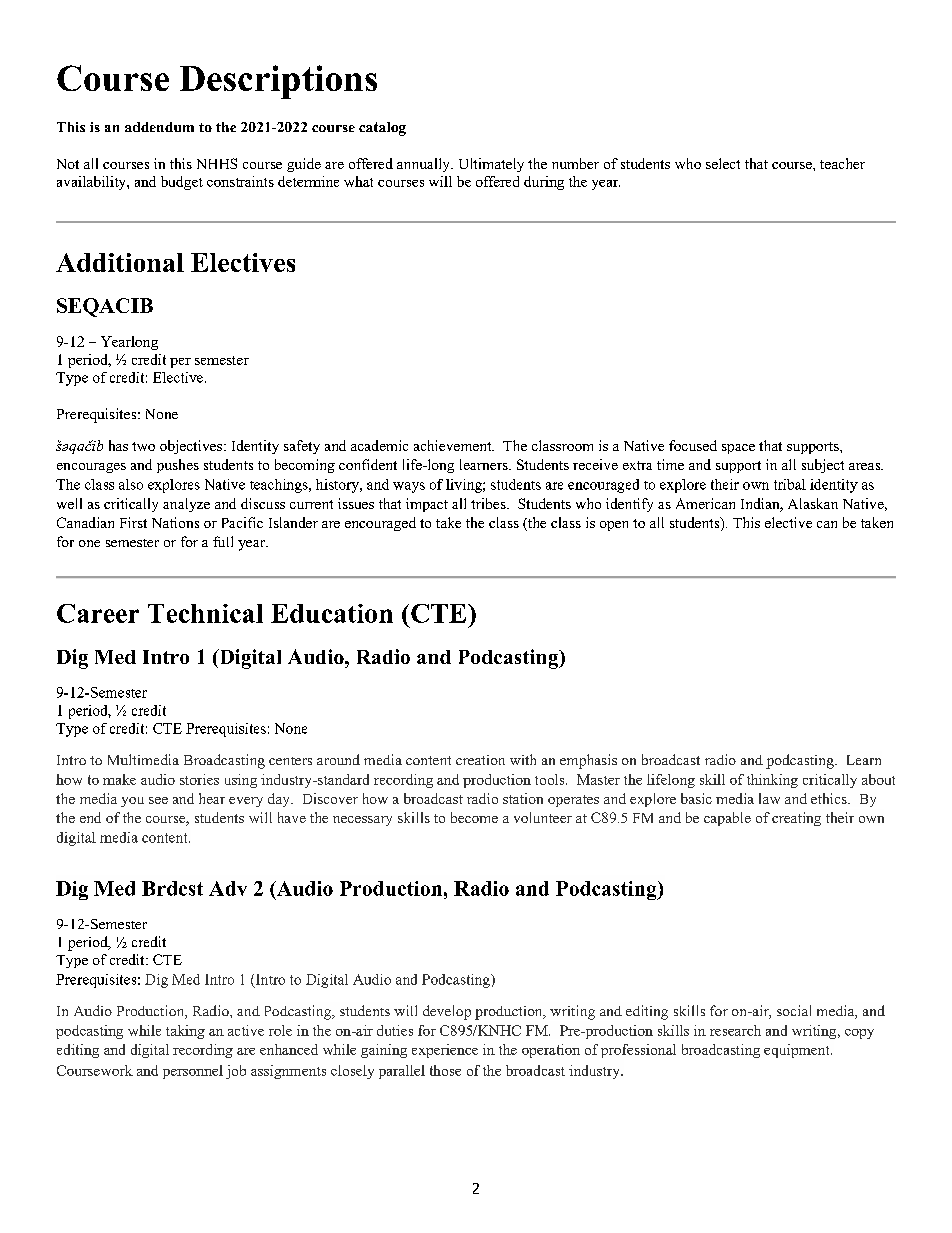 This screenshot has width=952, height=1233. What do you see at coordinates (489, 503) in the screenshot?
I see `tribes` at bounding box center [489, 503].
